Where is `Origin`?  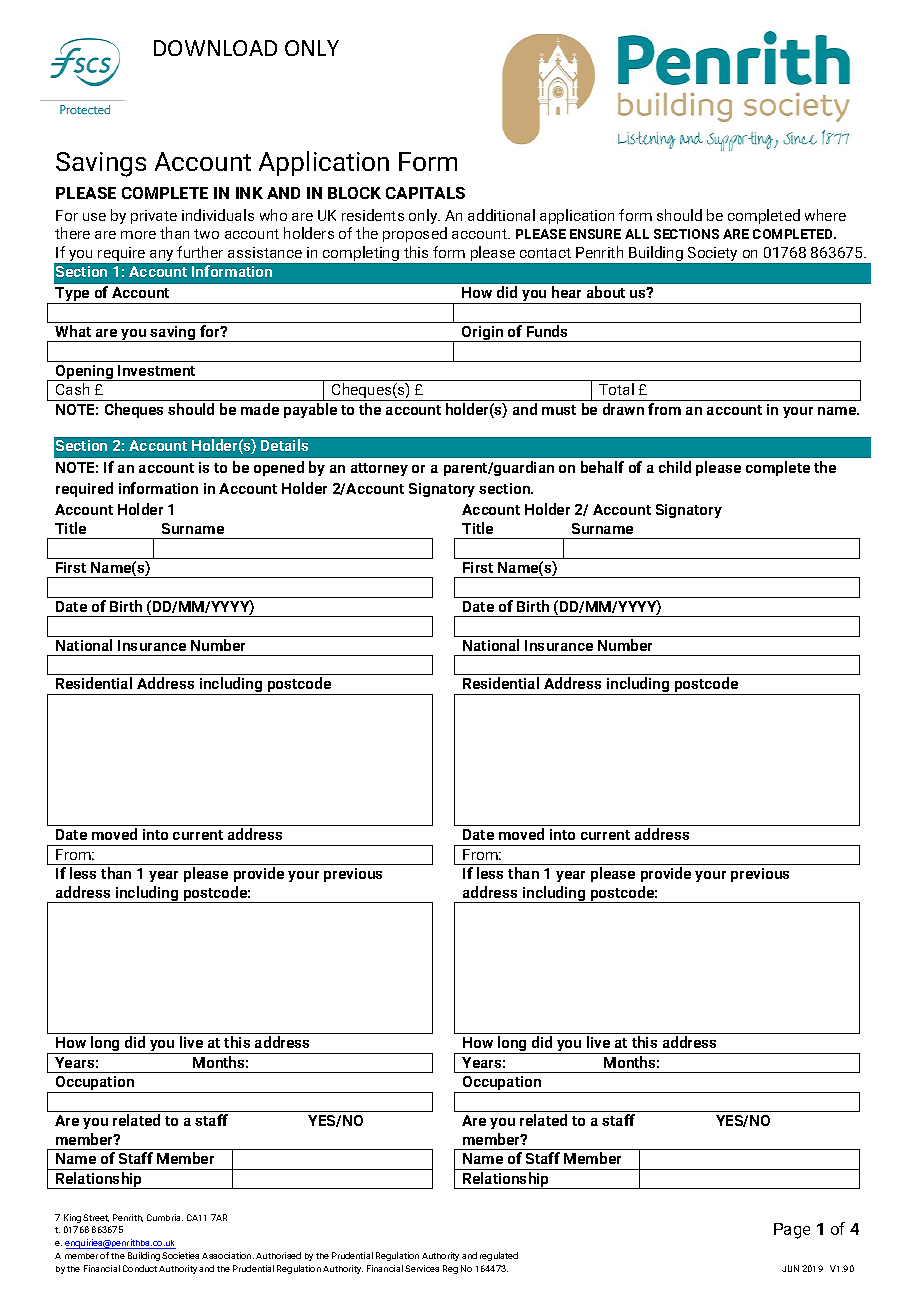
Origin is located at coordinates (483, 334).
